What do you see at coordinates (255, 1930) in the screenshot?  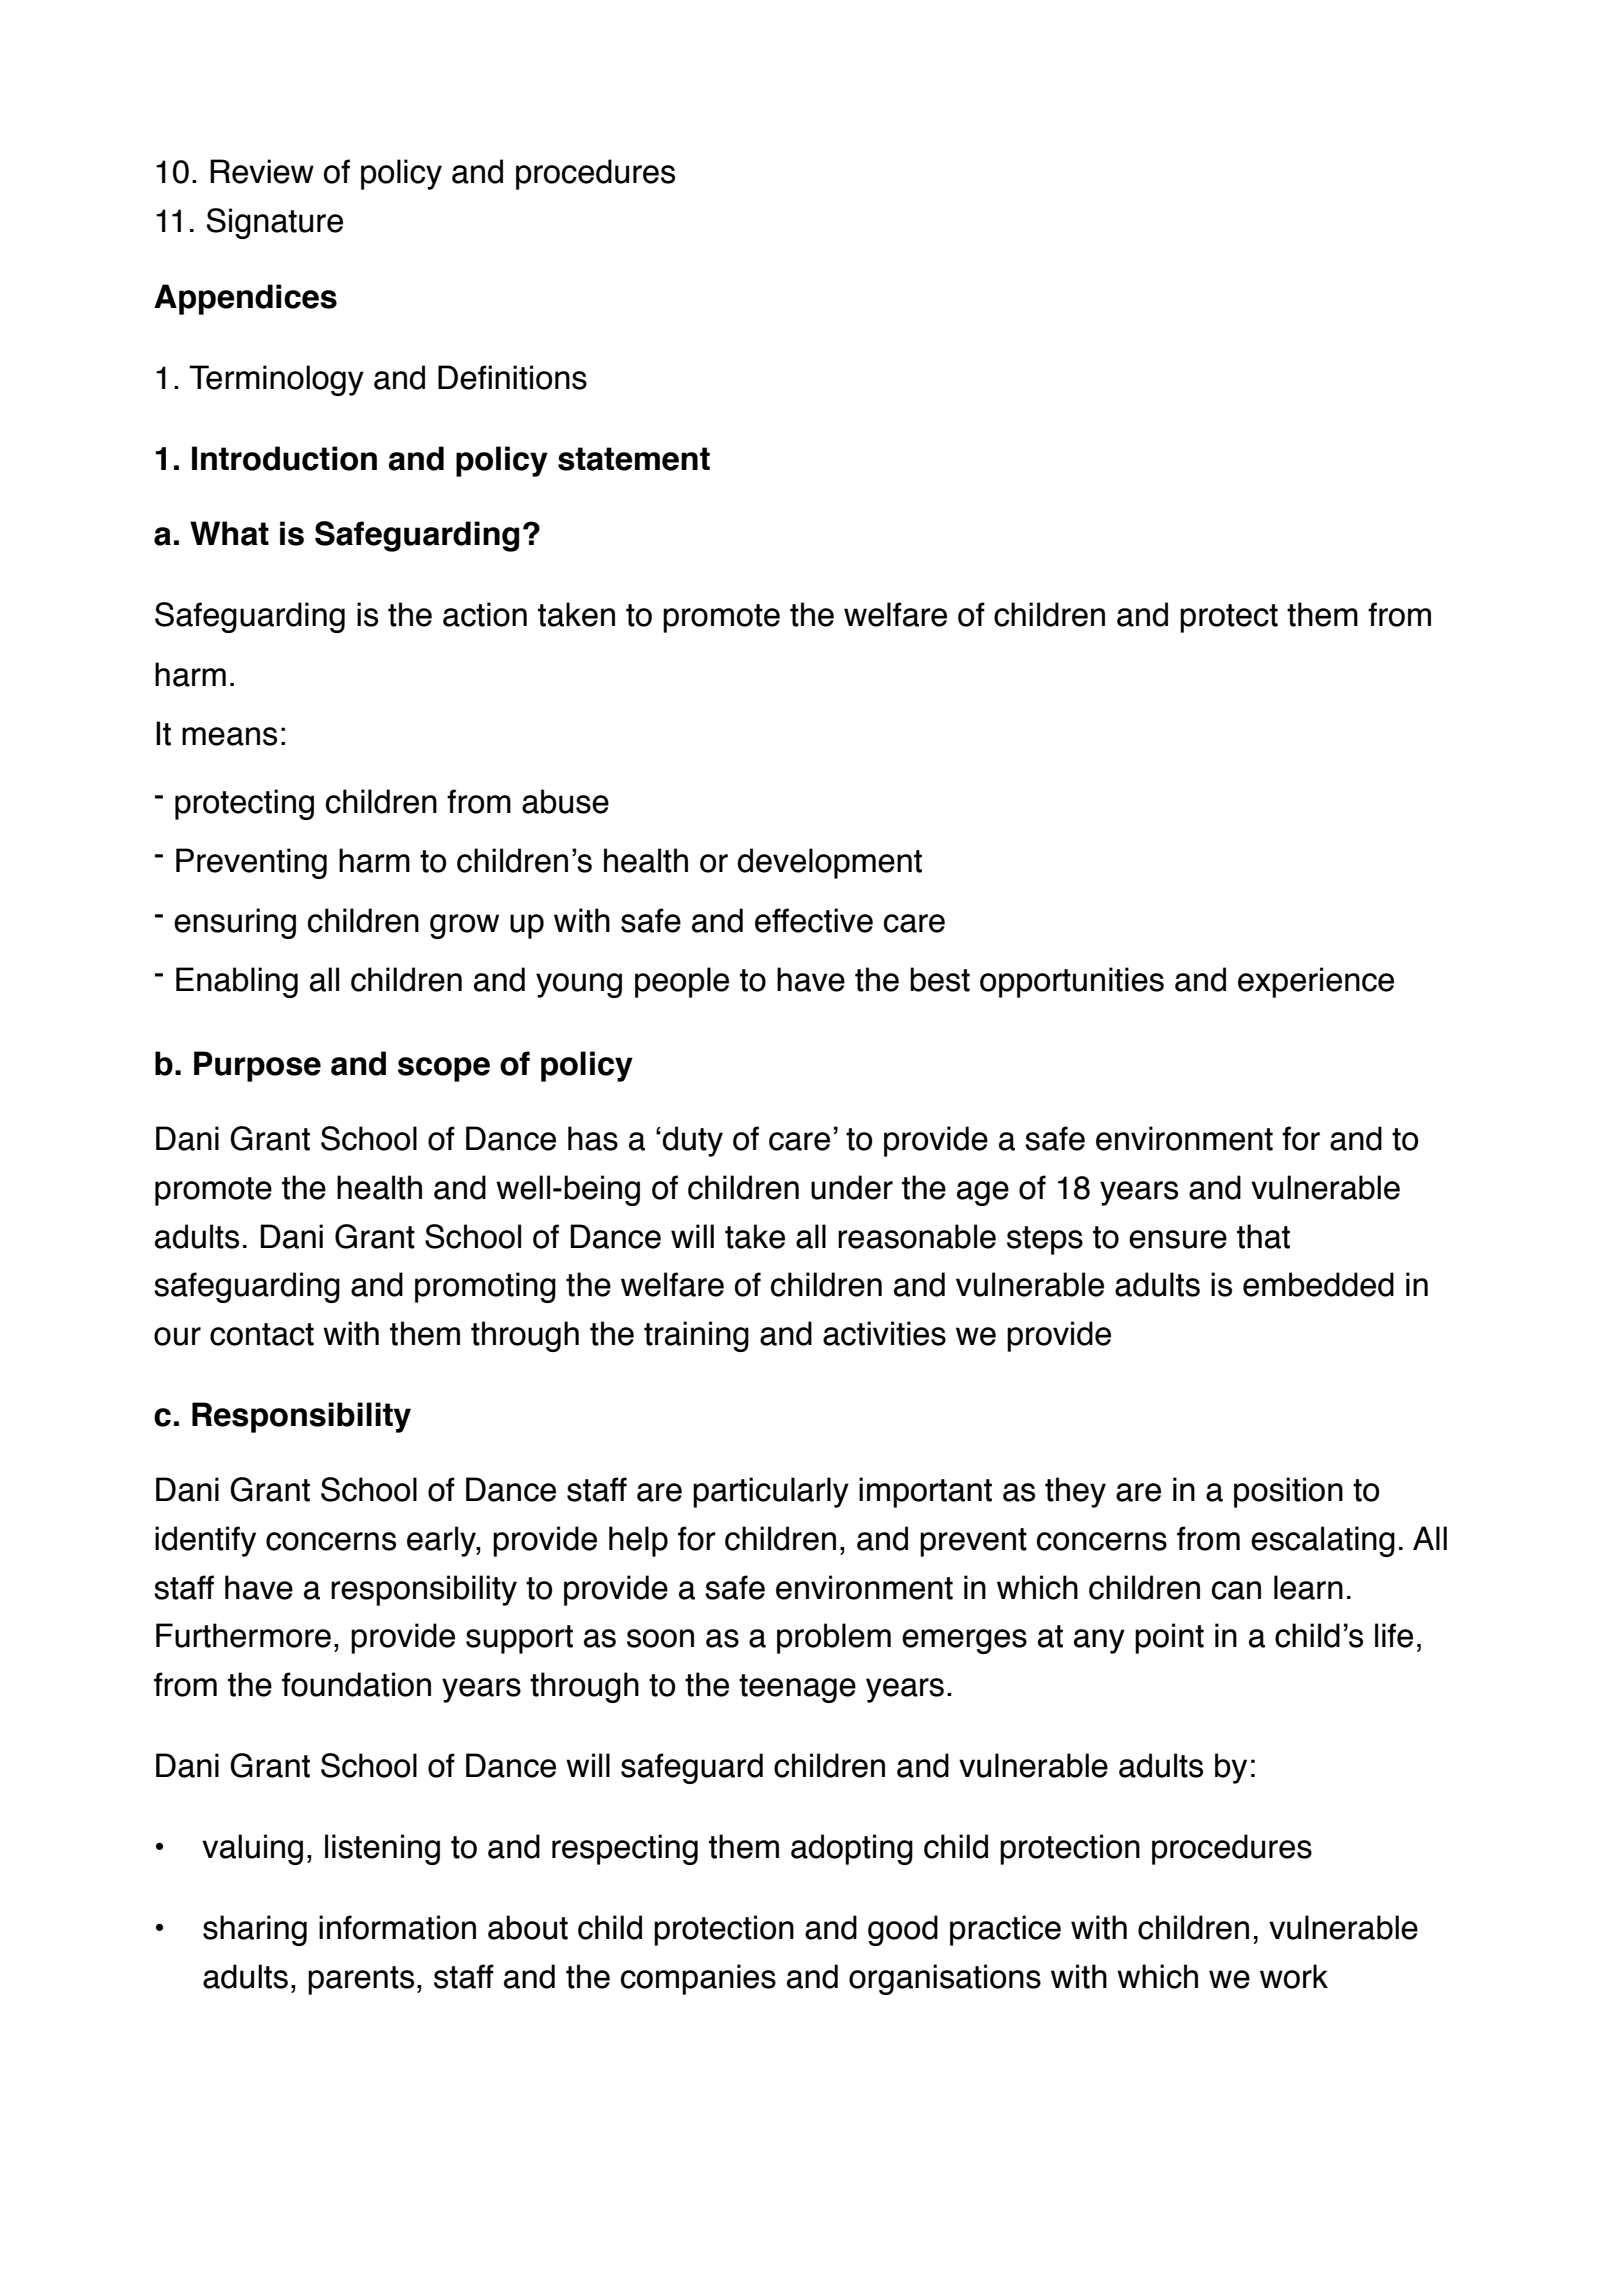 I see `sharing` at bounding box center [255, 1930].
